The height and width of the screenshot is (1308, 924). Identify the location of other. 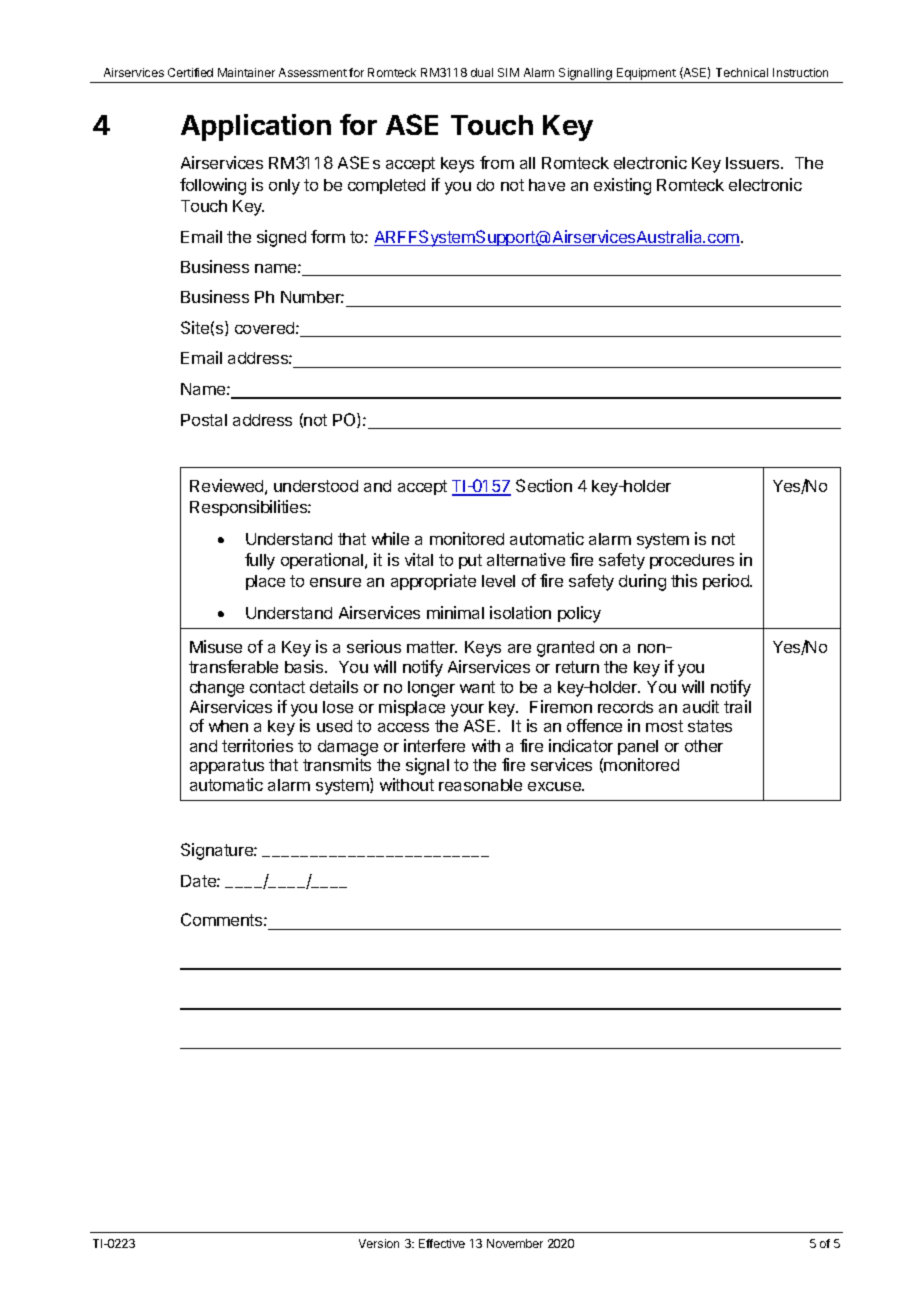
(704, 746).
